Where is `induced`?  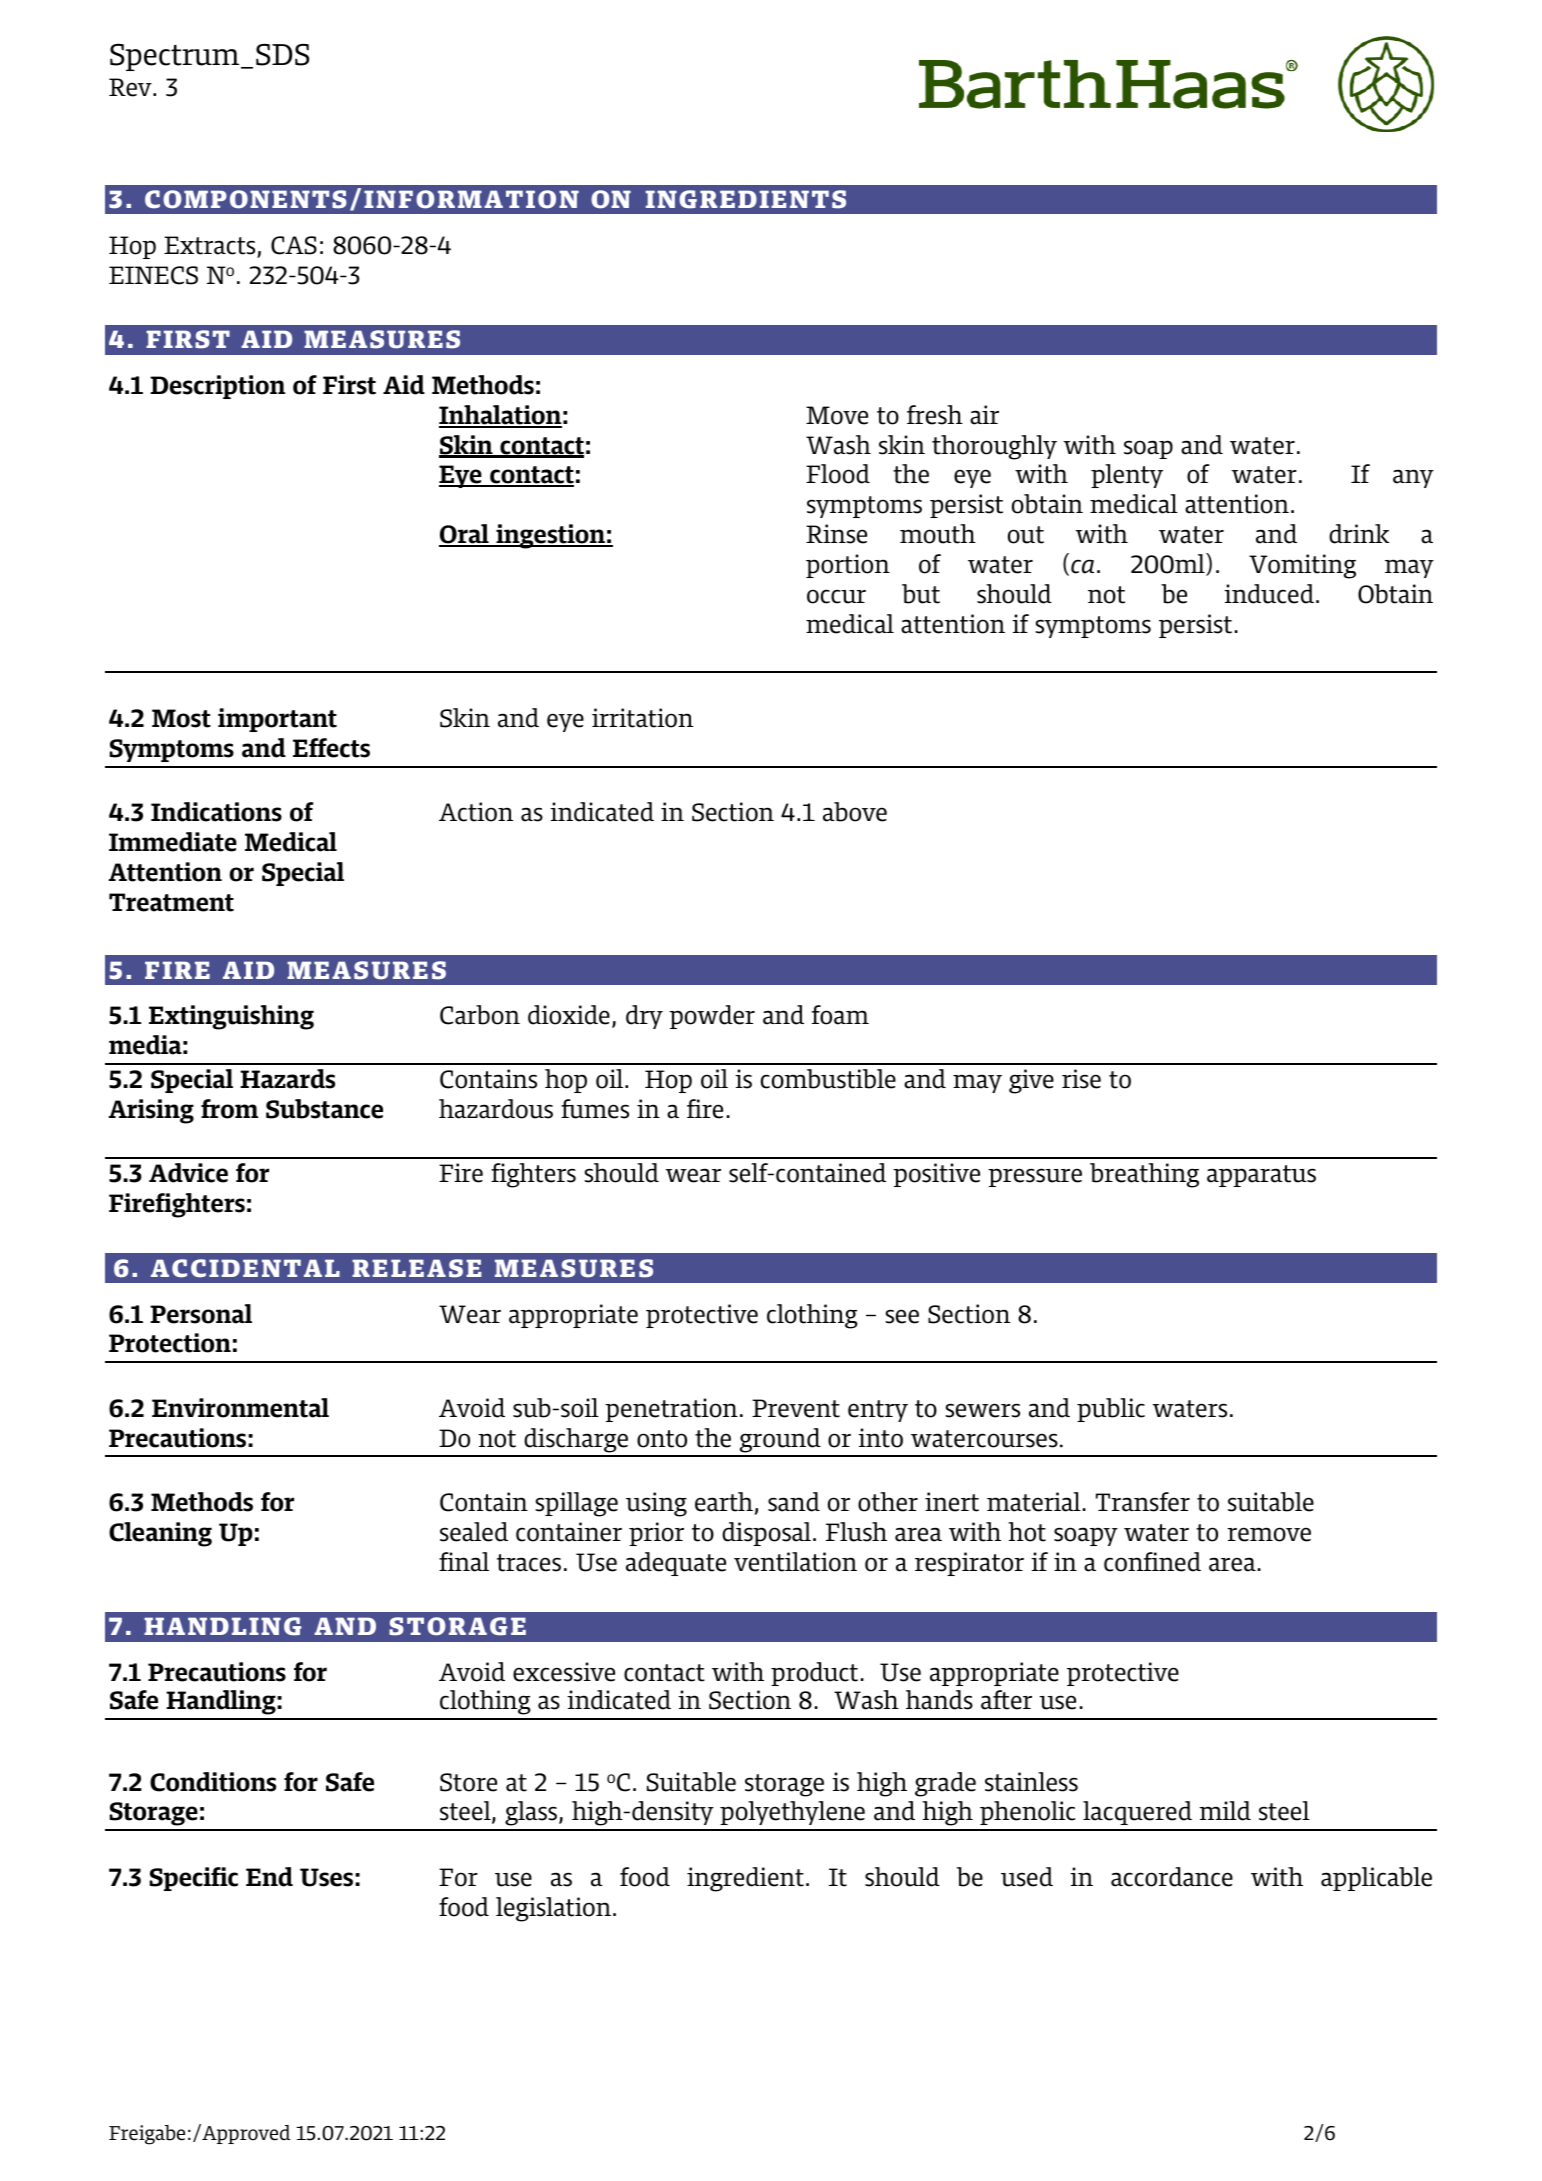 induced is located at coordinates (1269, 594).
